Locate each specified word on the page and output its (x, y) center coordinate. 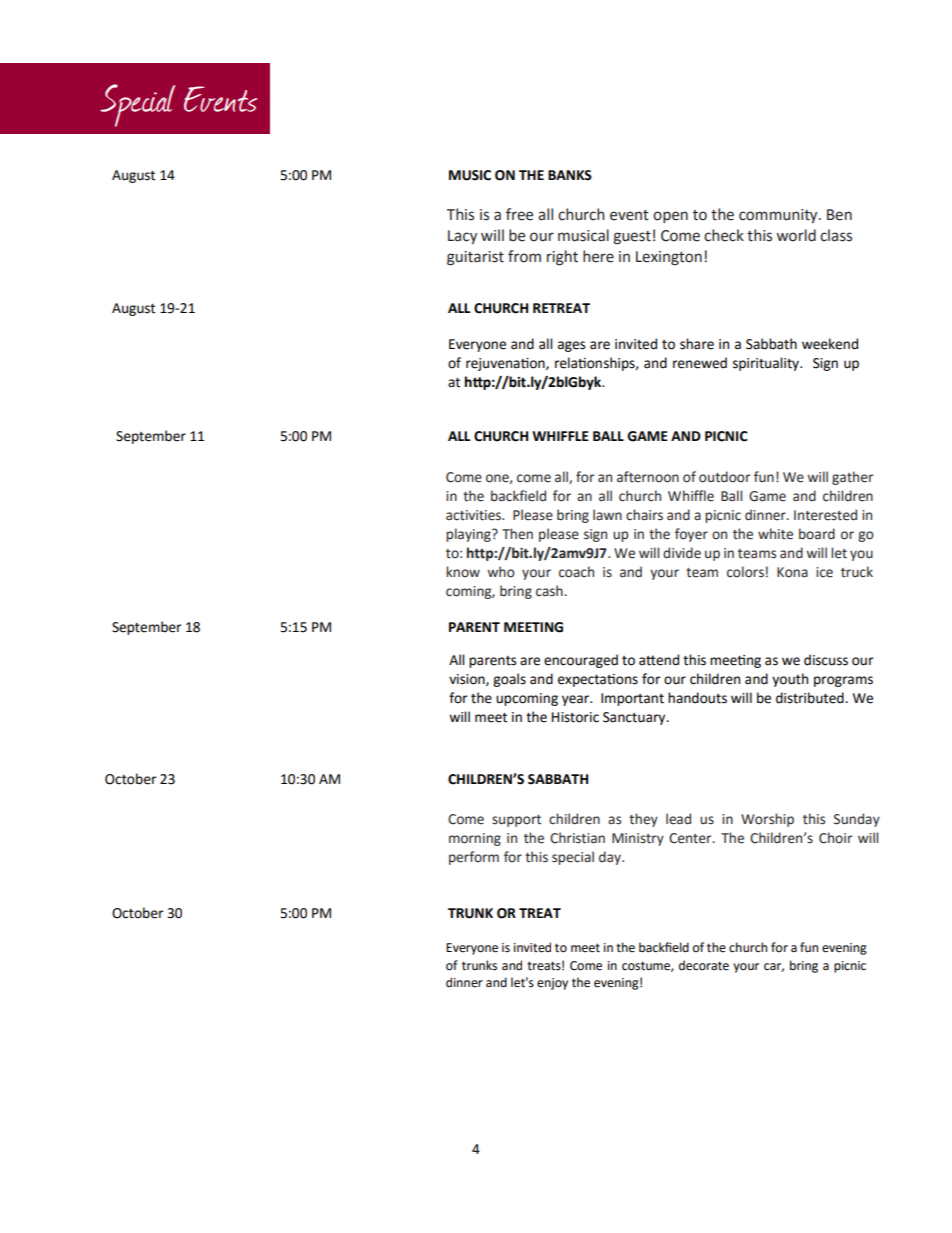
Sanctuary (635, 718)
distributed (811, 698)
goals (509, 680)
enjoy (552, 984)
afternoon (648, 477)
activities (475, 515)
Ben (839, 215)
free (519, 214)
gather (852, 478)
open (670, 217)
